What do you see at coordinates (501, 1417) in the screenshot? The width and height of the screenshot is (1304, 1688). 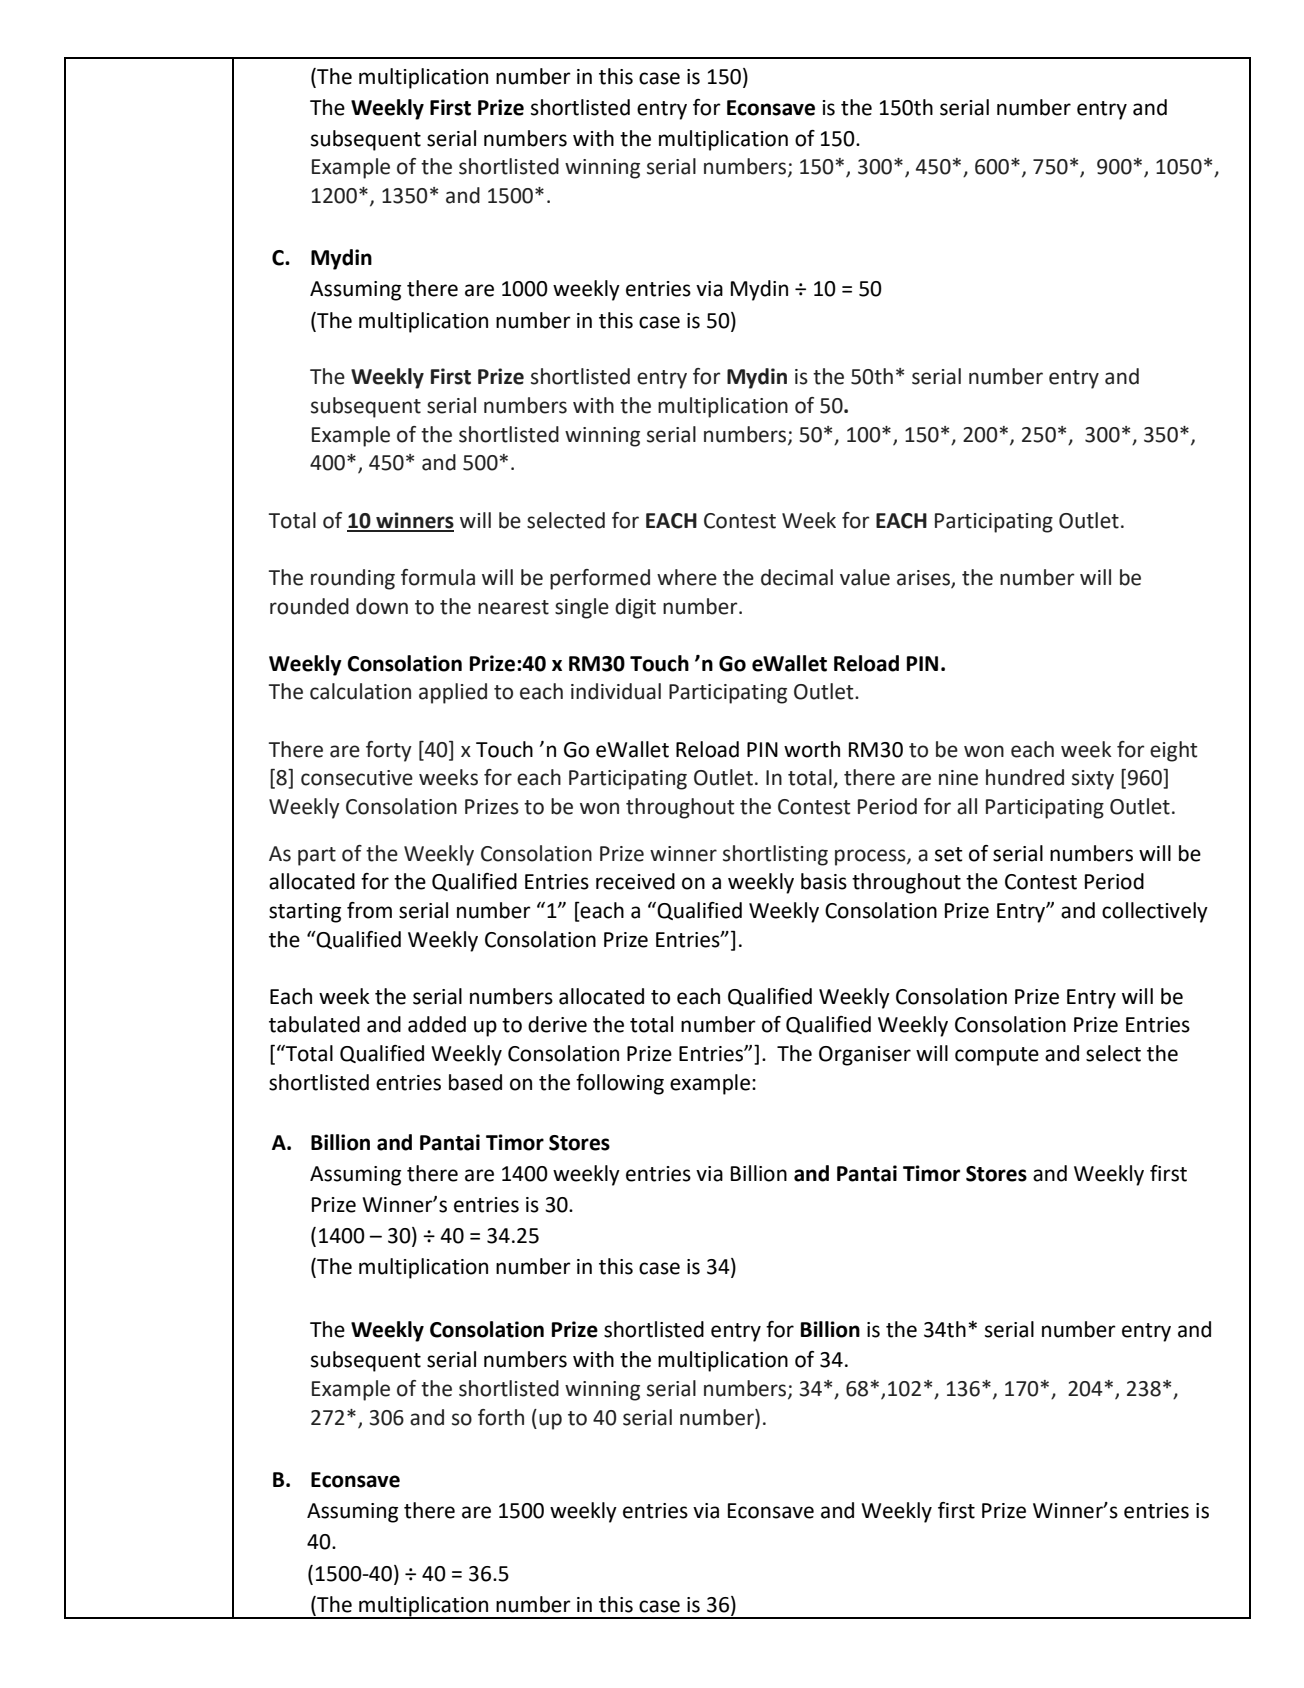 I see `forth` at bounding box center [501, 1417].
